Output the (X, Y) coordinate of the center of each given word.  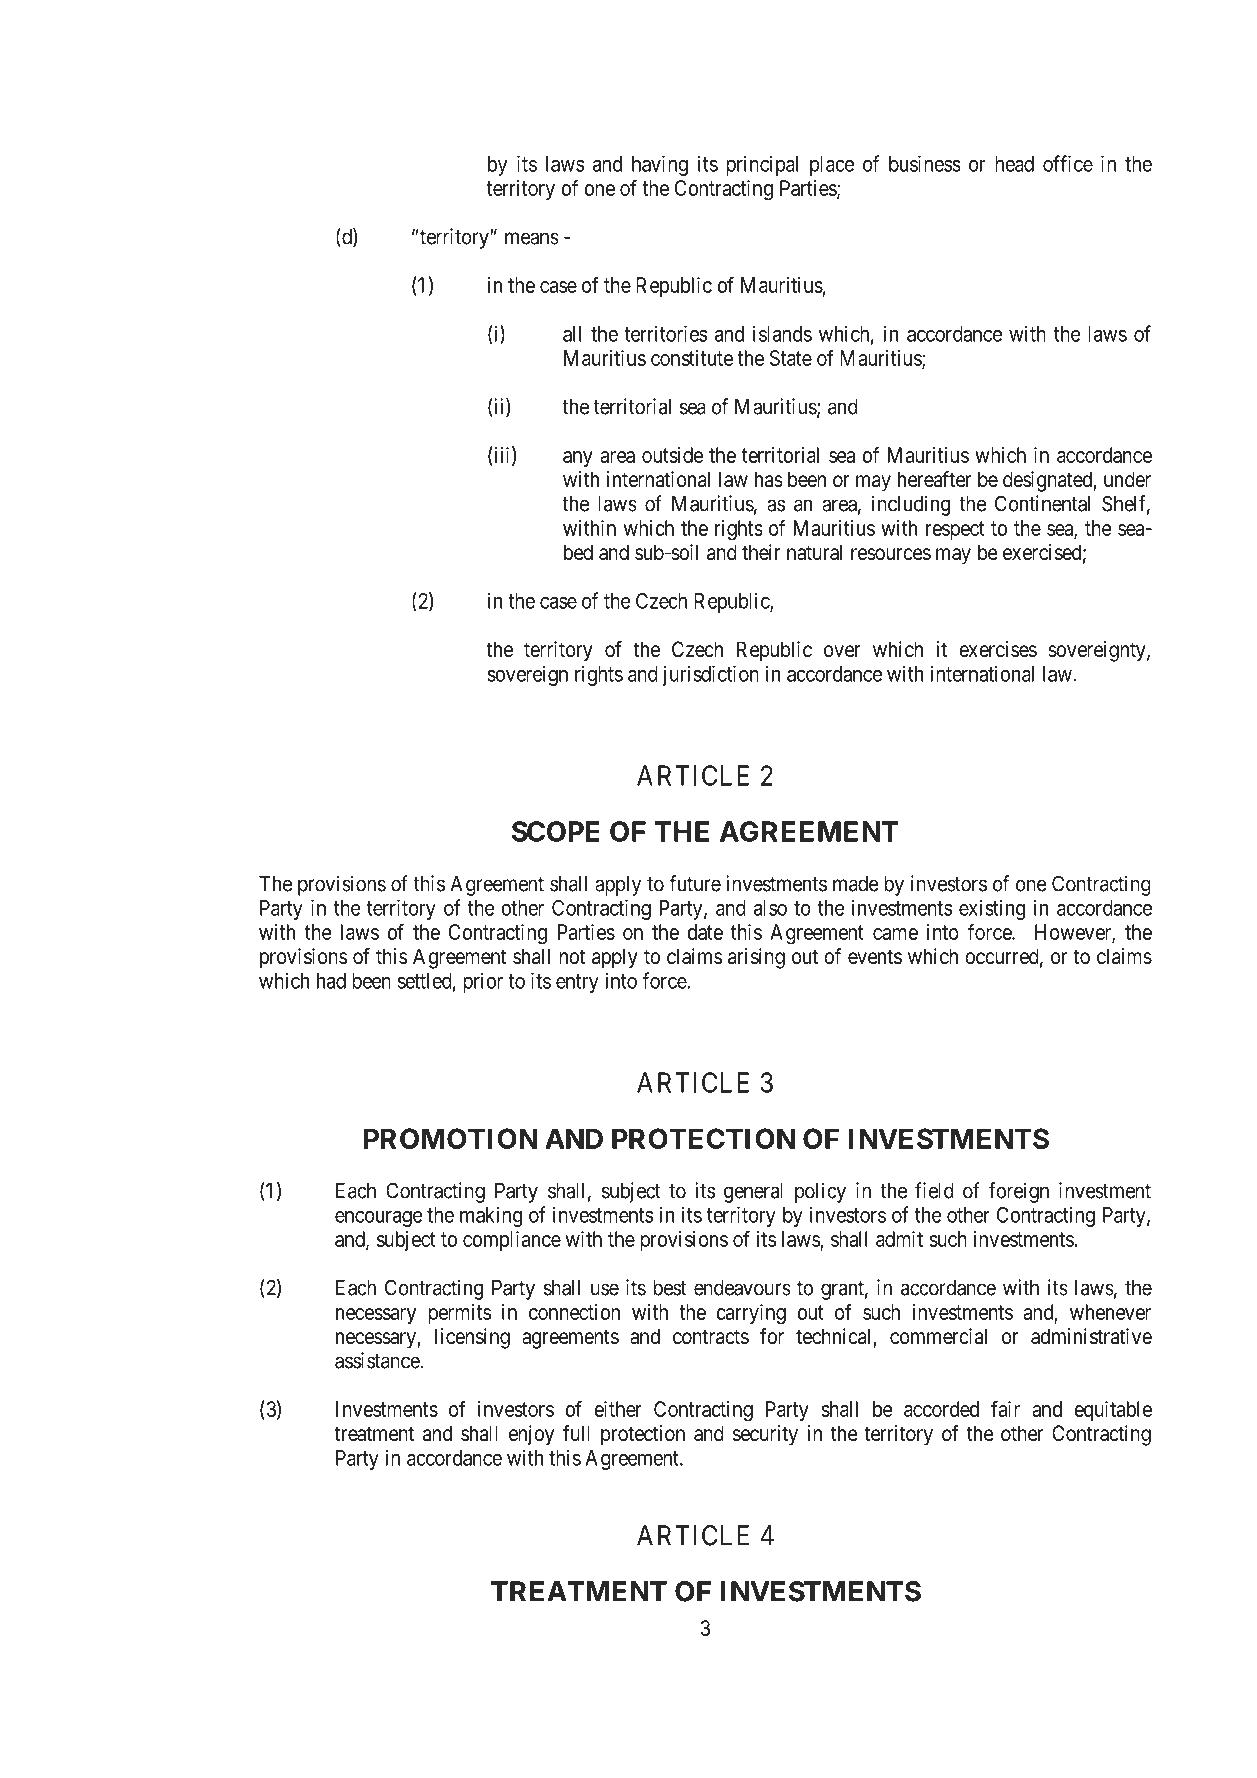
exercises (998, 649)
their (761, 552)
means (532, 238)
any (578, 459)
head (1014, 164)
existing (992, 910)
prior (483, 982)
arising (756, 958)
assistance (378, 1360)
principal (762, 165)
